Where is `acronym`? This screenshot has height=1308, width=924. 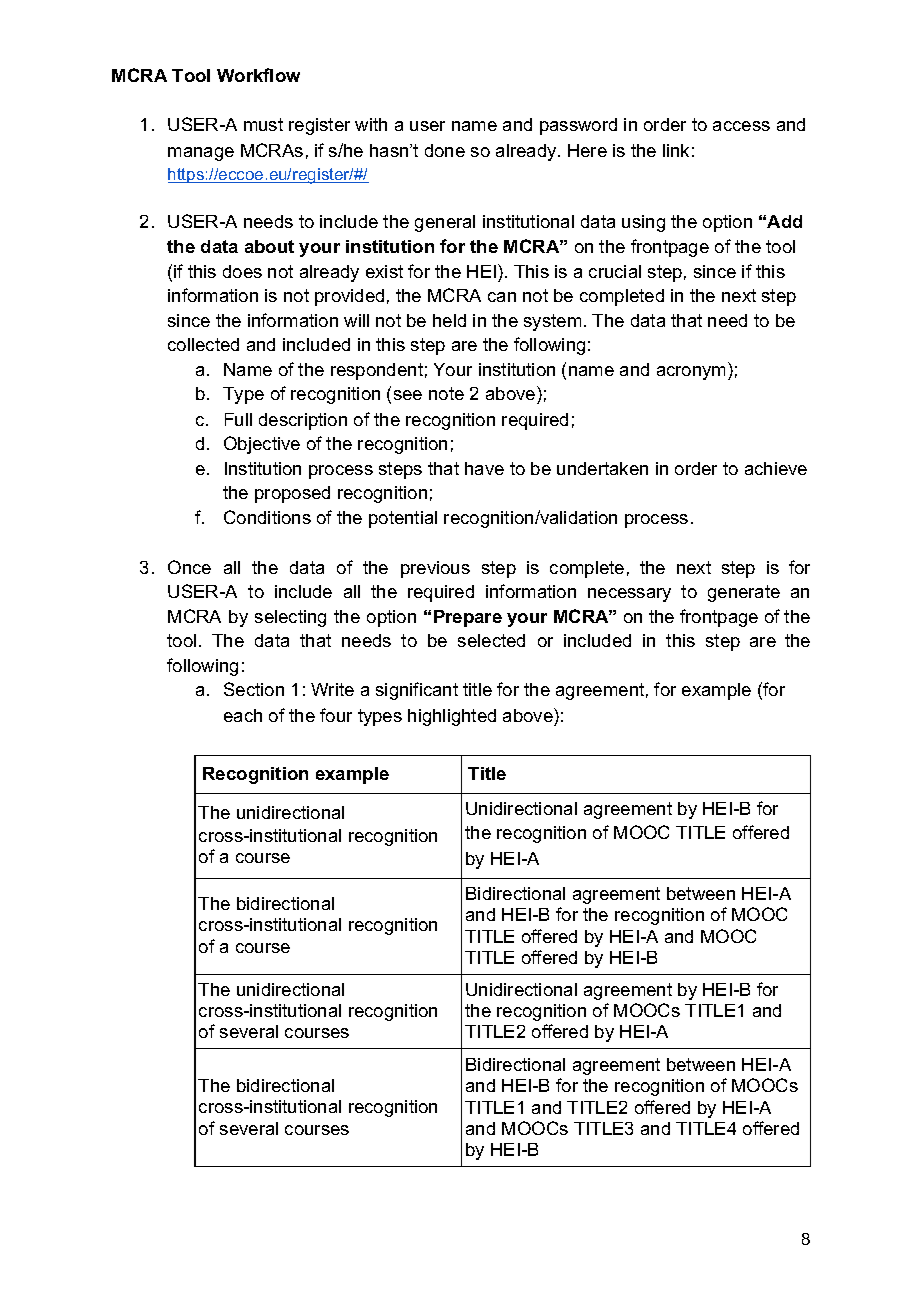
acronym is located at coordinates (691, 373).
